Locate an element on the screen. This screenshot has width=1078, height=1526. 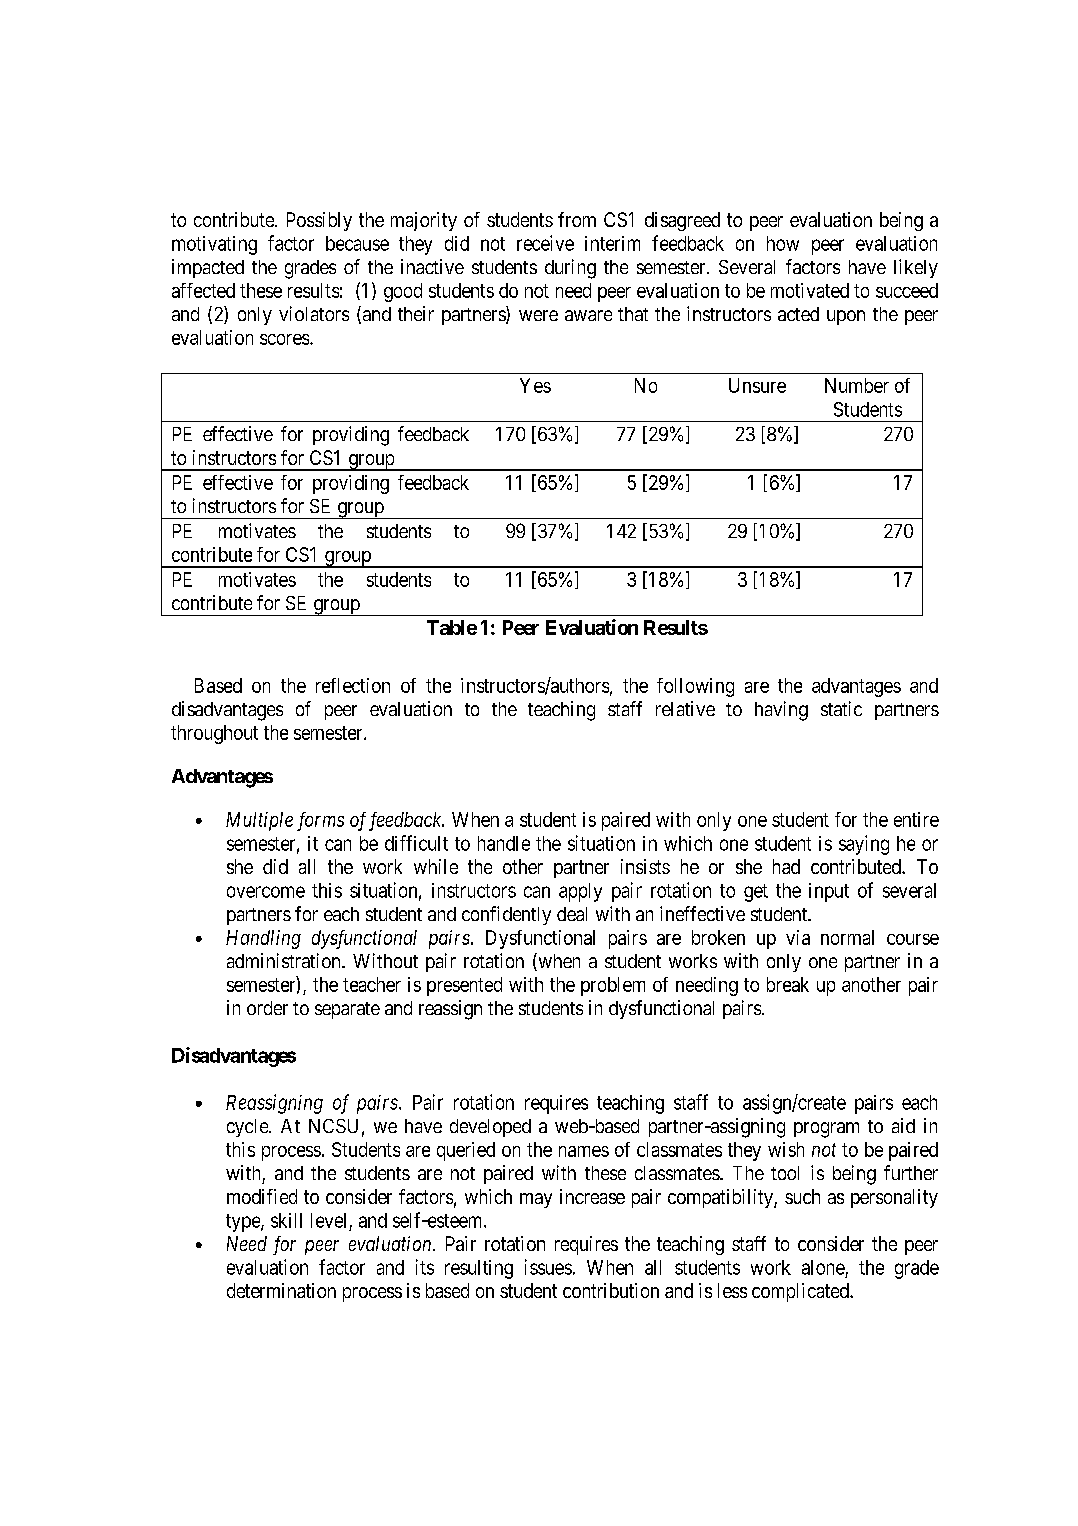
static is located at coordinates (841, 708).
